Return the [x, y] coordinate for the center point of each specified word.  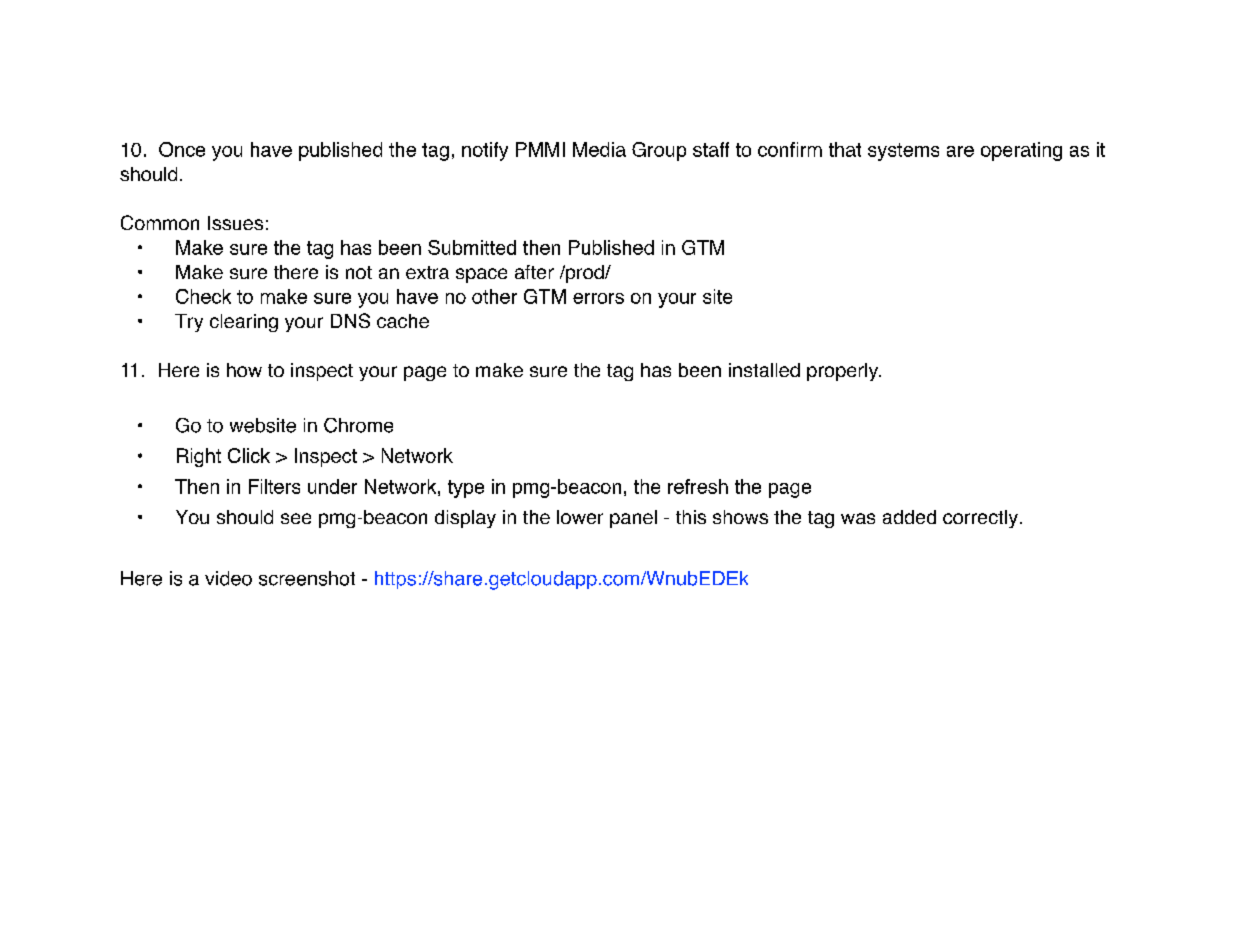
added [909, 517]
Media [599, 149]
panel [633, 519]
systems [903, 152]
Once [182, 149]
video [228, 578]
